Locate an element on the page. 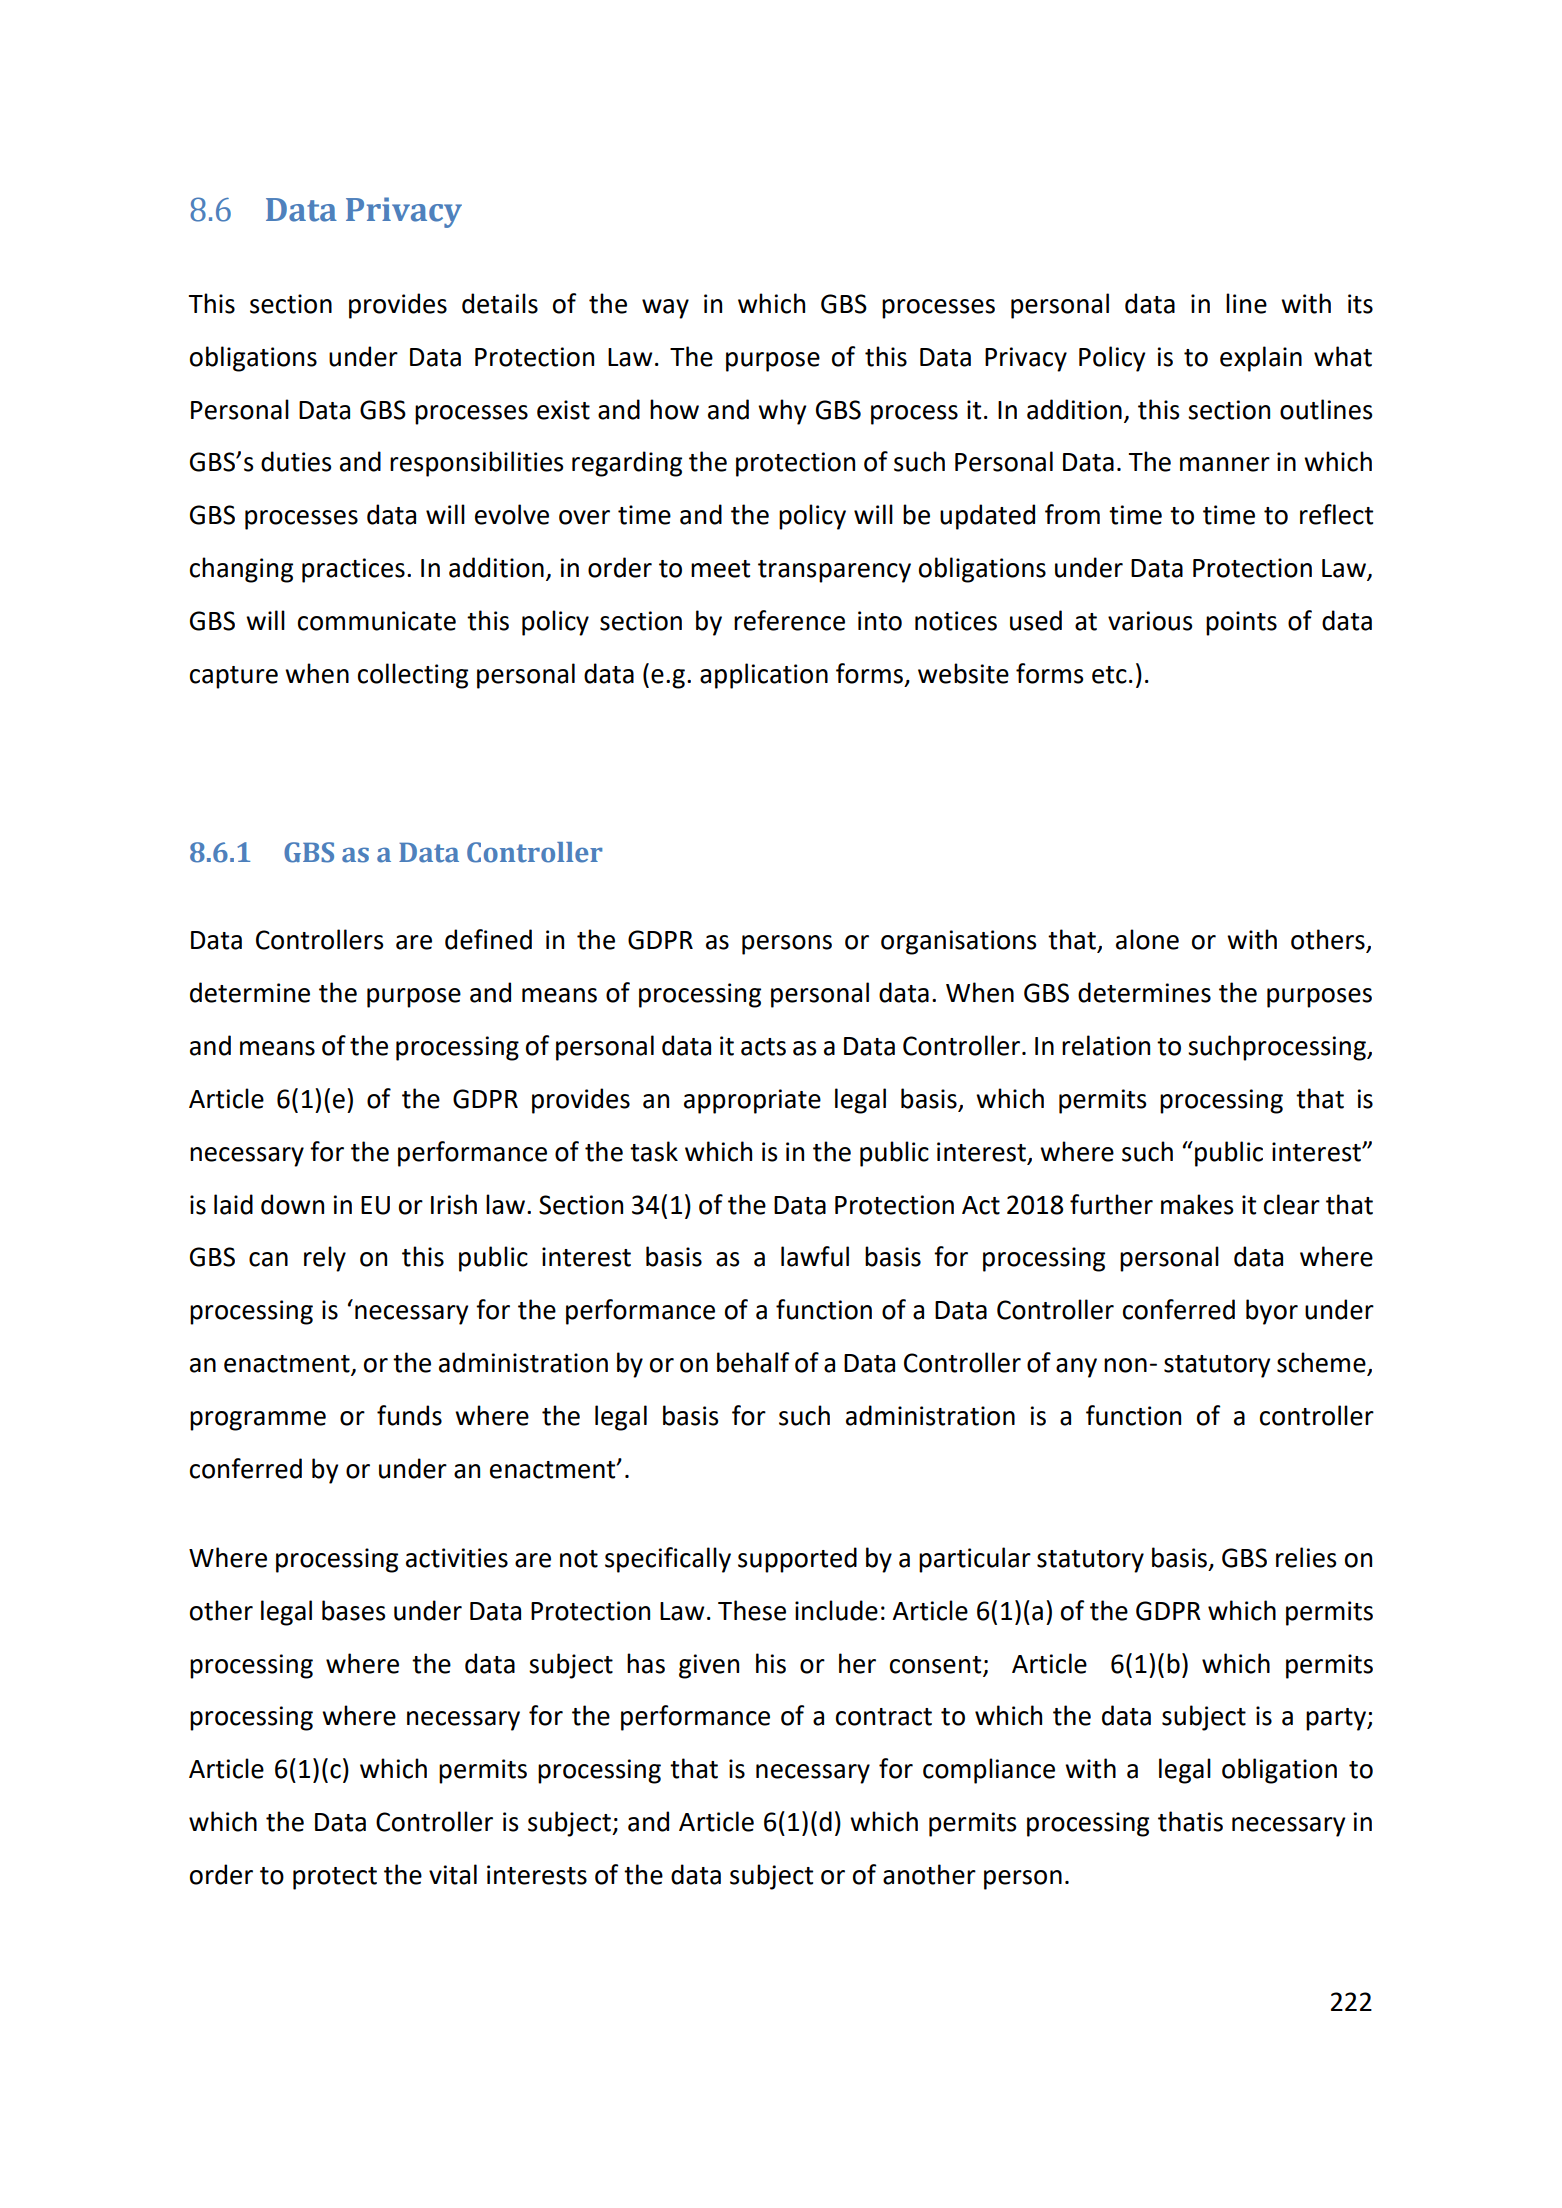 Image resolution: width=1562 pixels, height=2208 pixels. contract is located at coordinates (884, 1717).
